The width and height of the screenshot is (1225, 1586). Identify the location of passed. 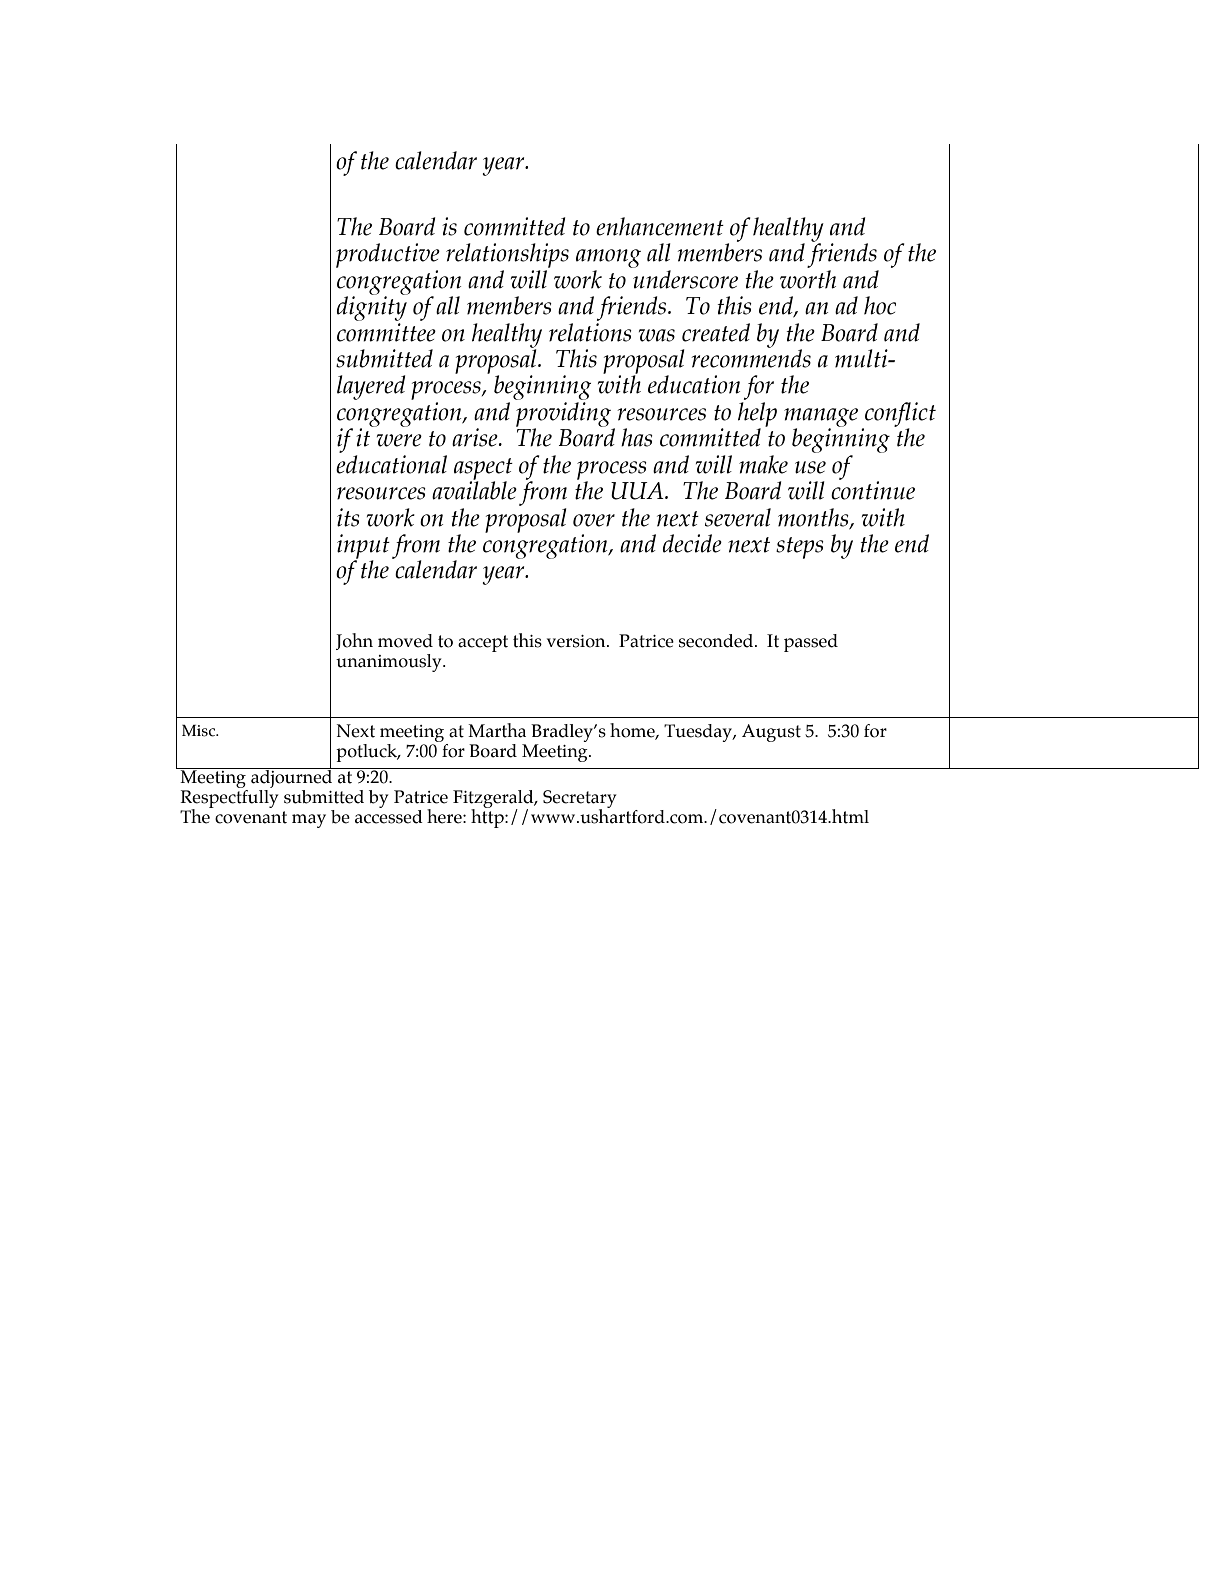
(811, 643).
